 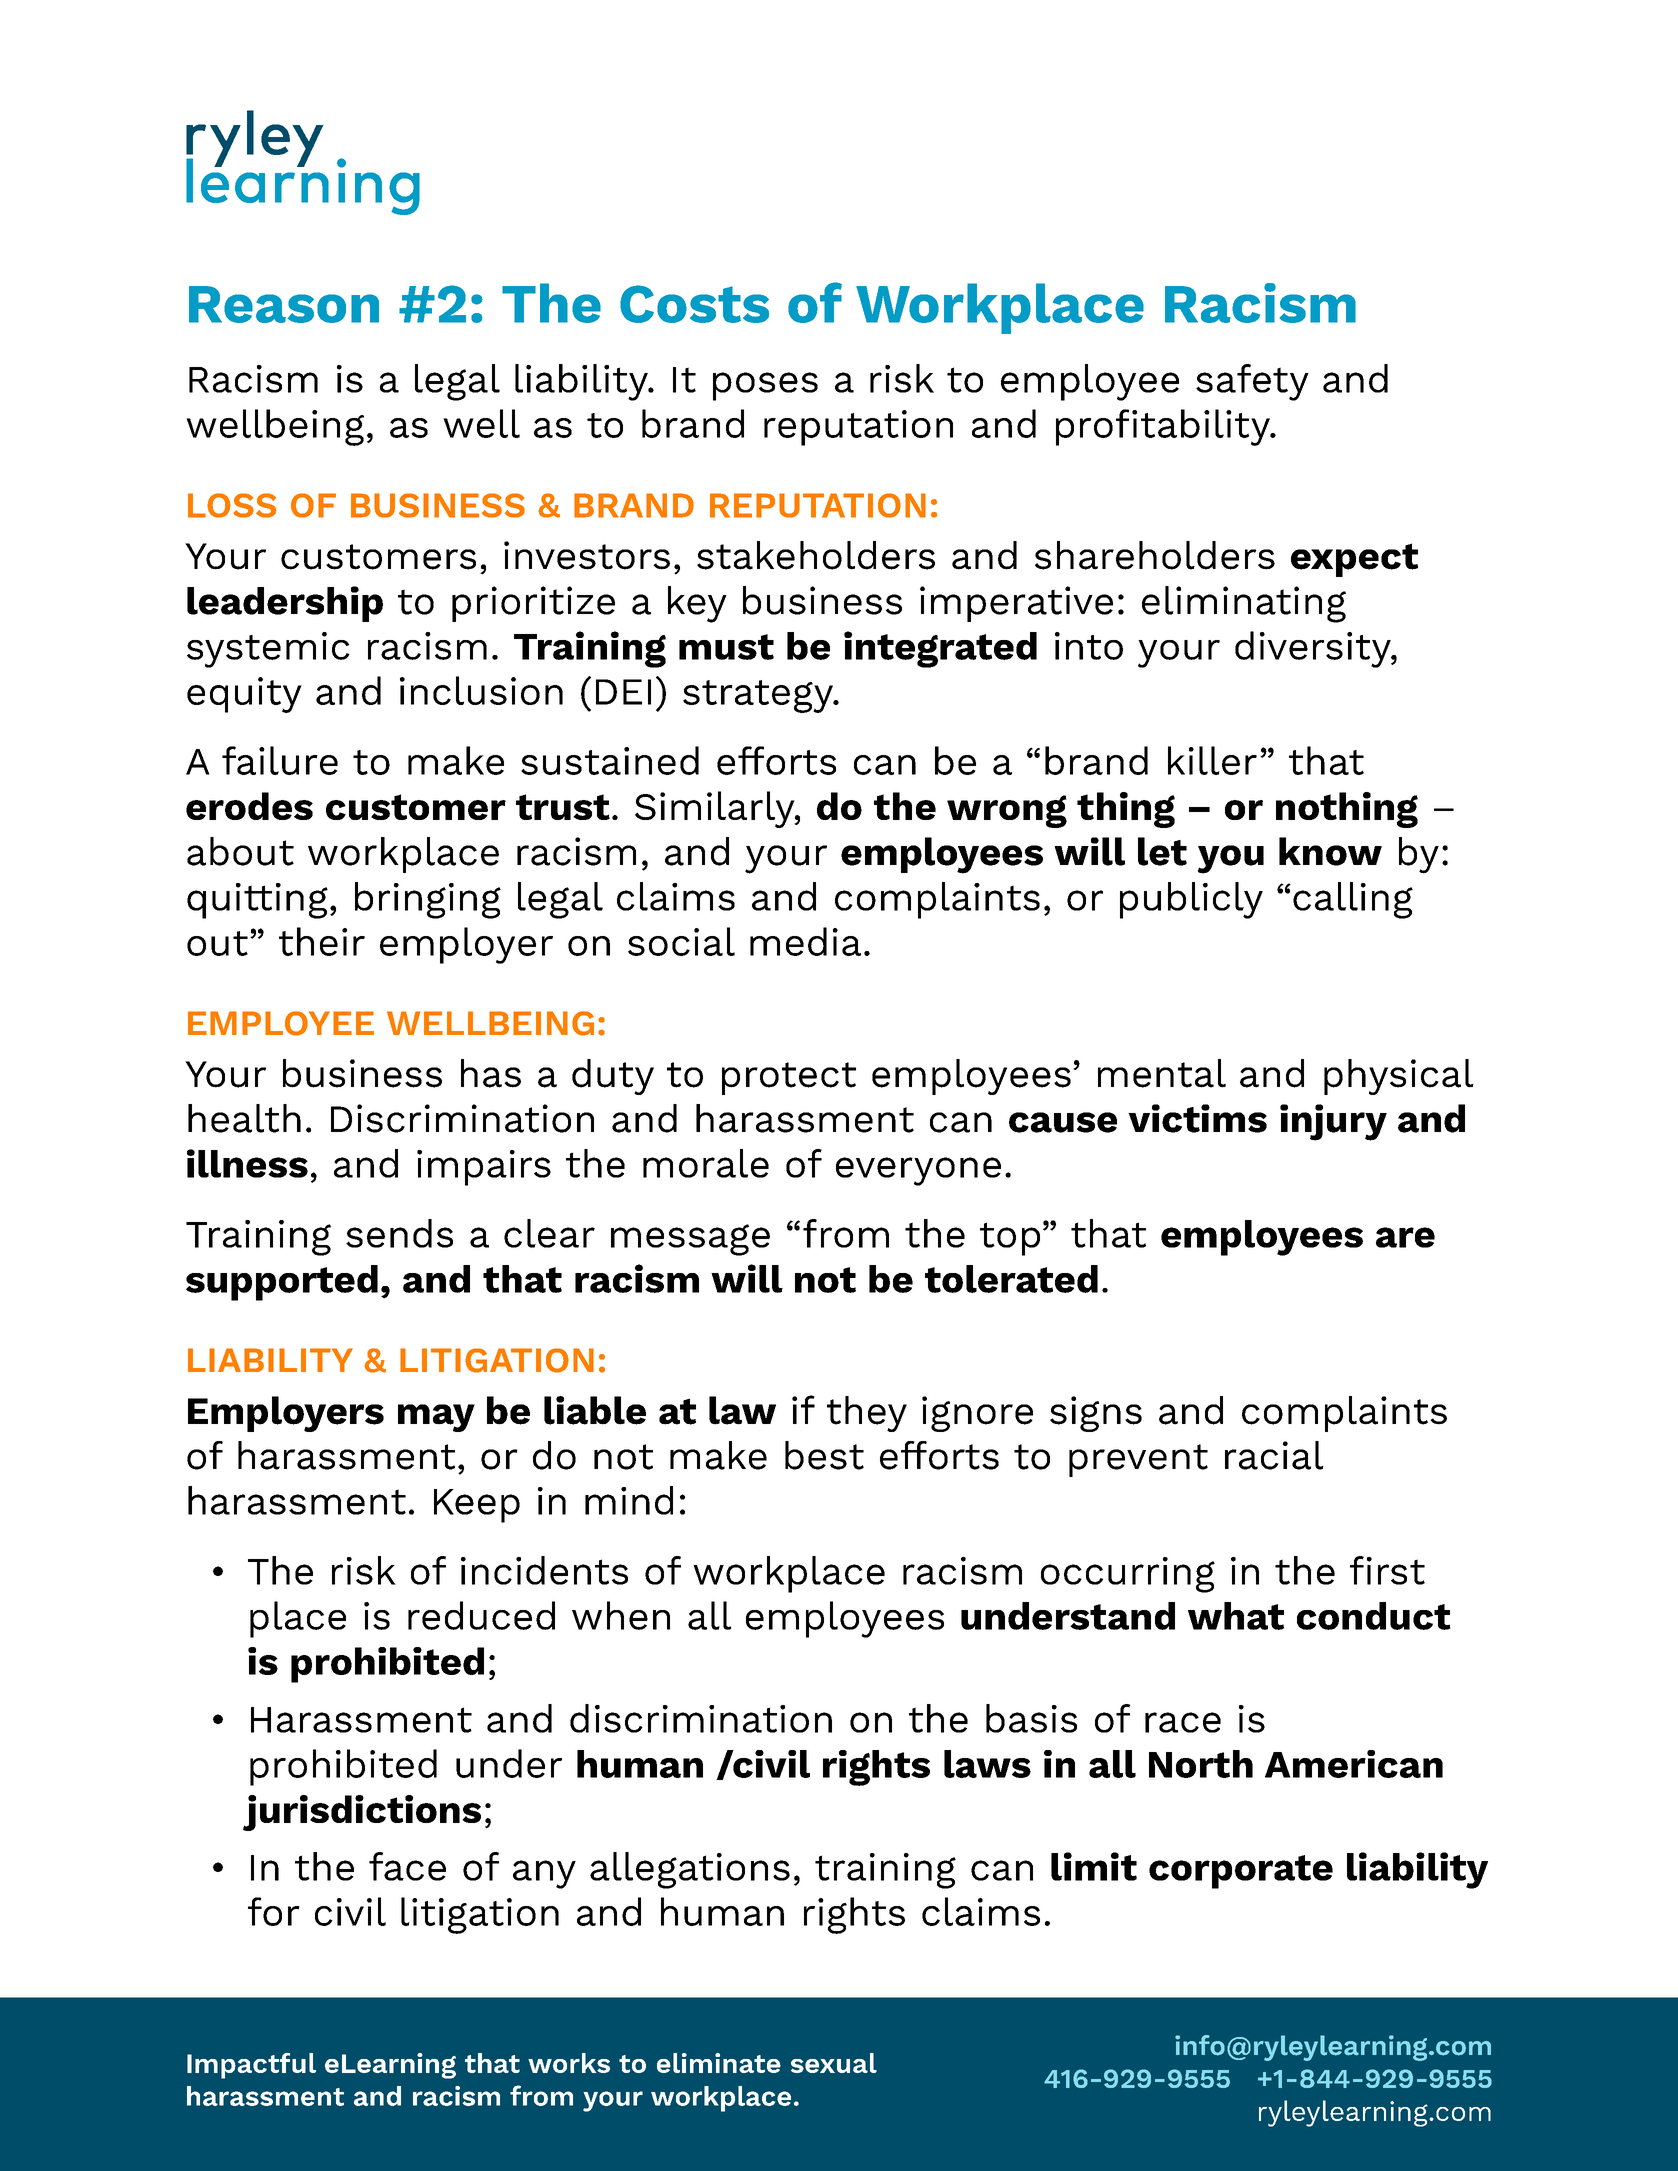 What do you see at coordinates (1252, 382) in the page?
I see `safety` at bounding box center [1252, 382].
